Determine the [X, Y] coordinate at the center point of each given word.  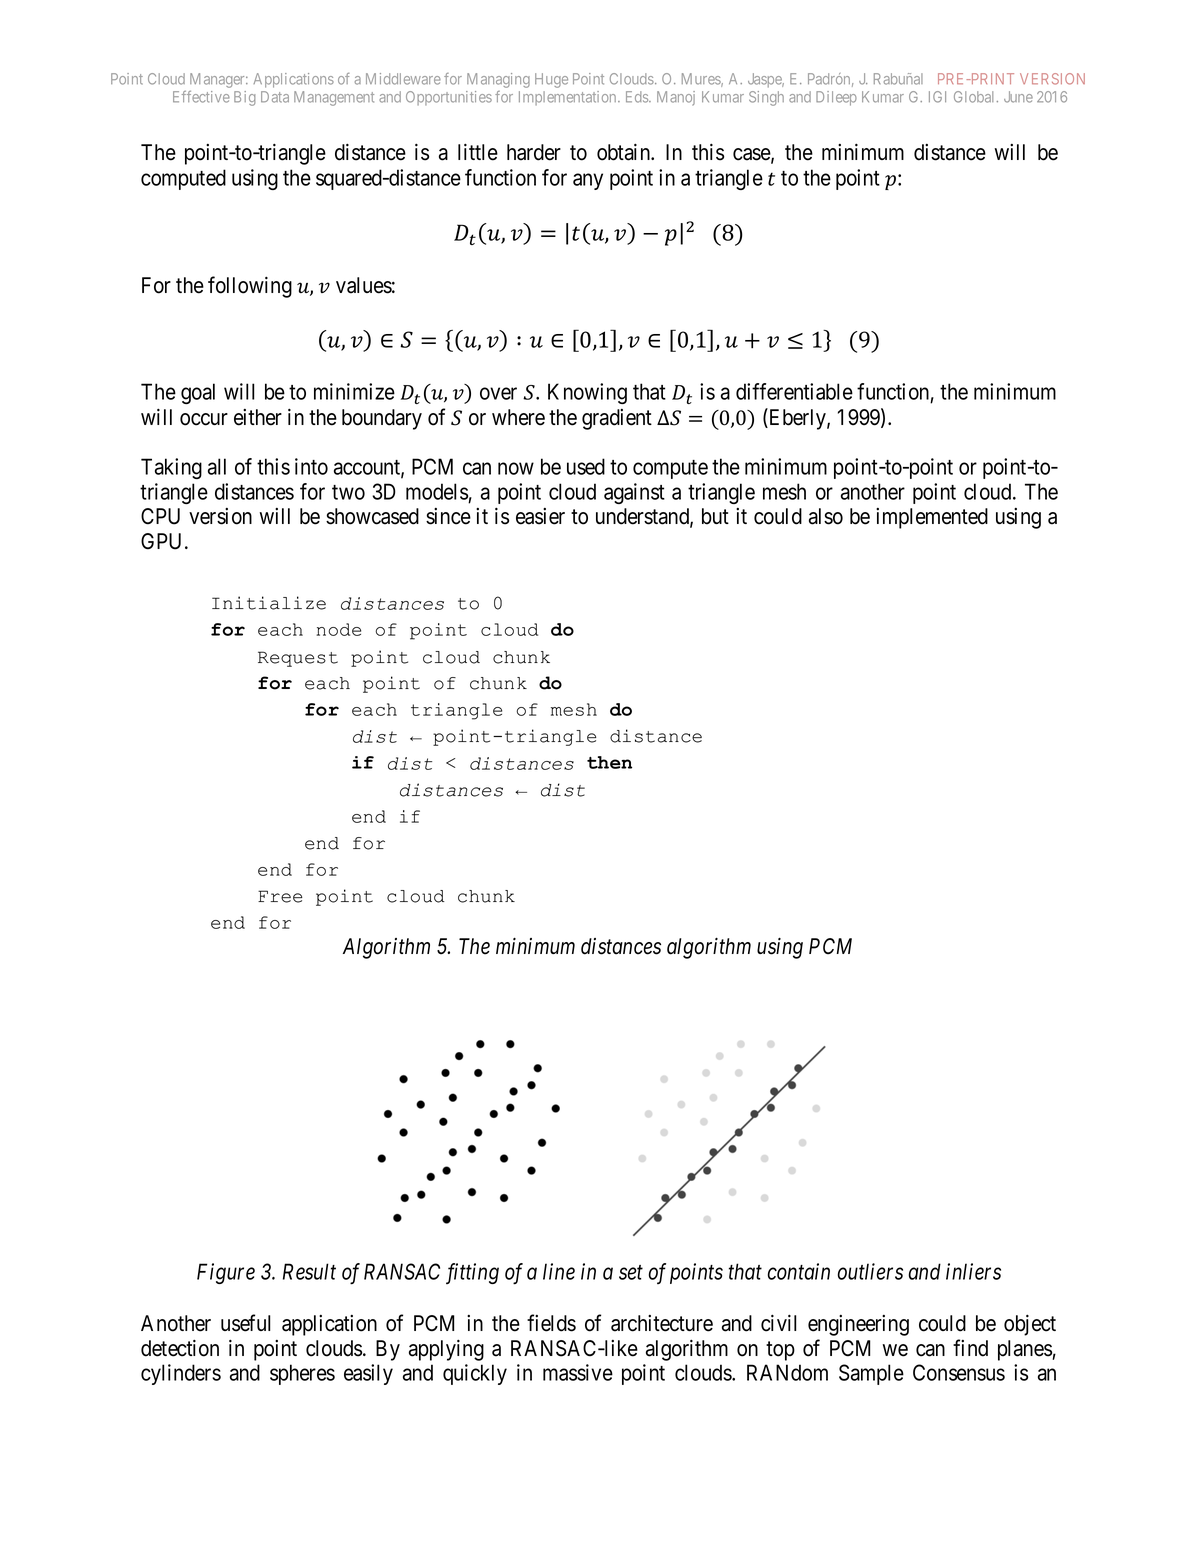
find [970, 1348]
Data [275, 97]
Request [298, 659]
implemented [932, 518]
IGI [937, 97]
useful [245, 1323]
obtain [625, 152]
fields [551, 1323]
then [609, 762]
